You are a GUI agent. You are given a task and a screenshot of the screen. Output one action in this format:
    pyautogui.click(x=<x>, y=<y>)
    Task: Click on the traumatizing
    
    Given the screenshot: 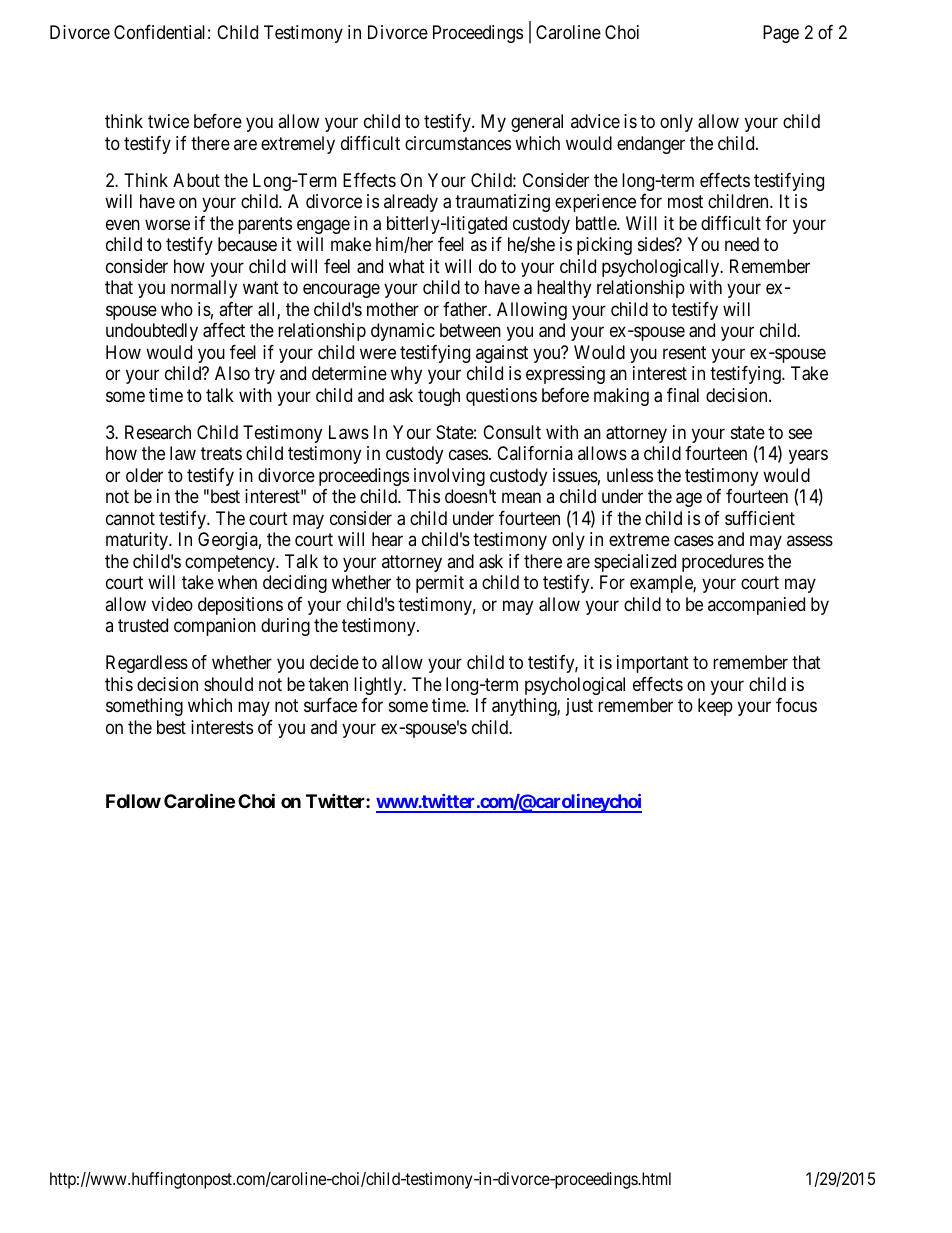 What is the action you would take?
    pyautogui.click(x=502, y=203)
